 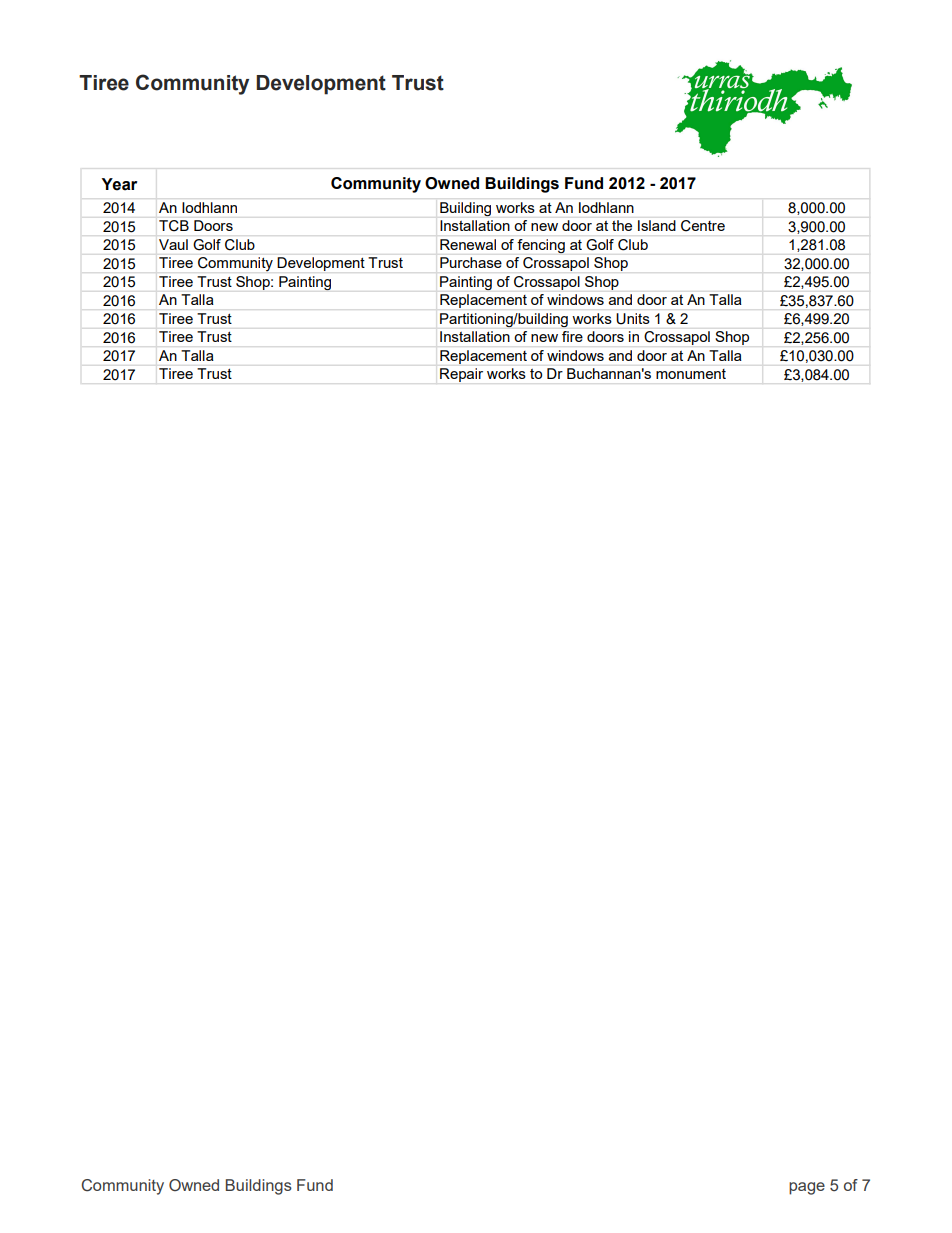 What do you see at coordinates (622, 225) in the page?
I see `the` at bounding box center [622, 225].
